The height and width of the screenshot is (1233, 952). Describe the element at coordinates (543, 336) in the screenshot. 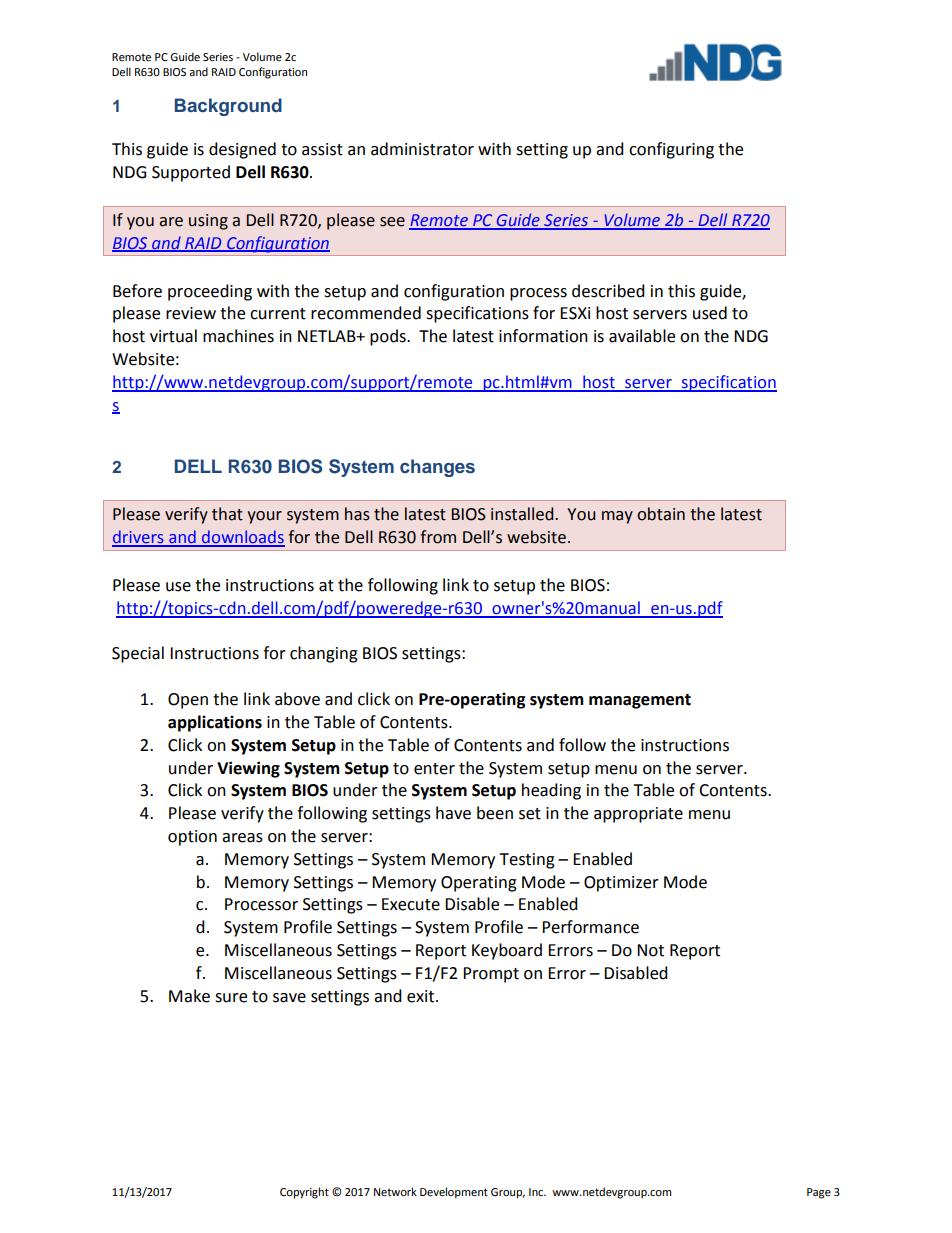

I see `information` at that location.
